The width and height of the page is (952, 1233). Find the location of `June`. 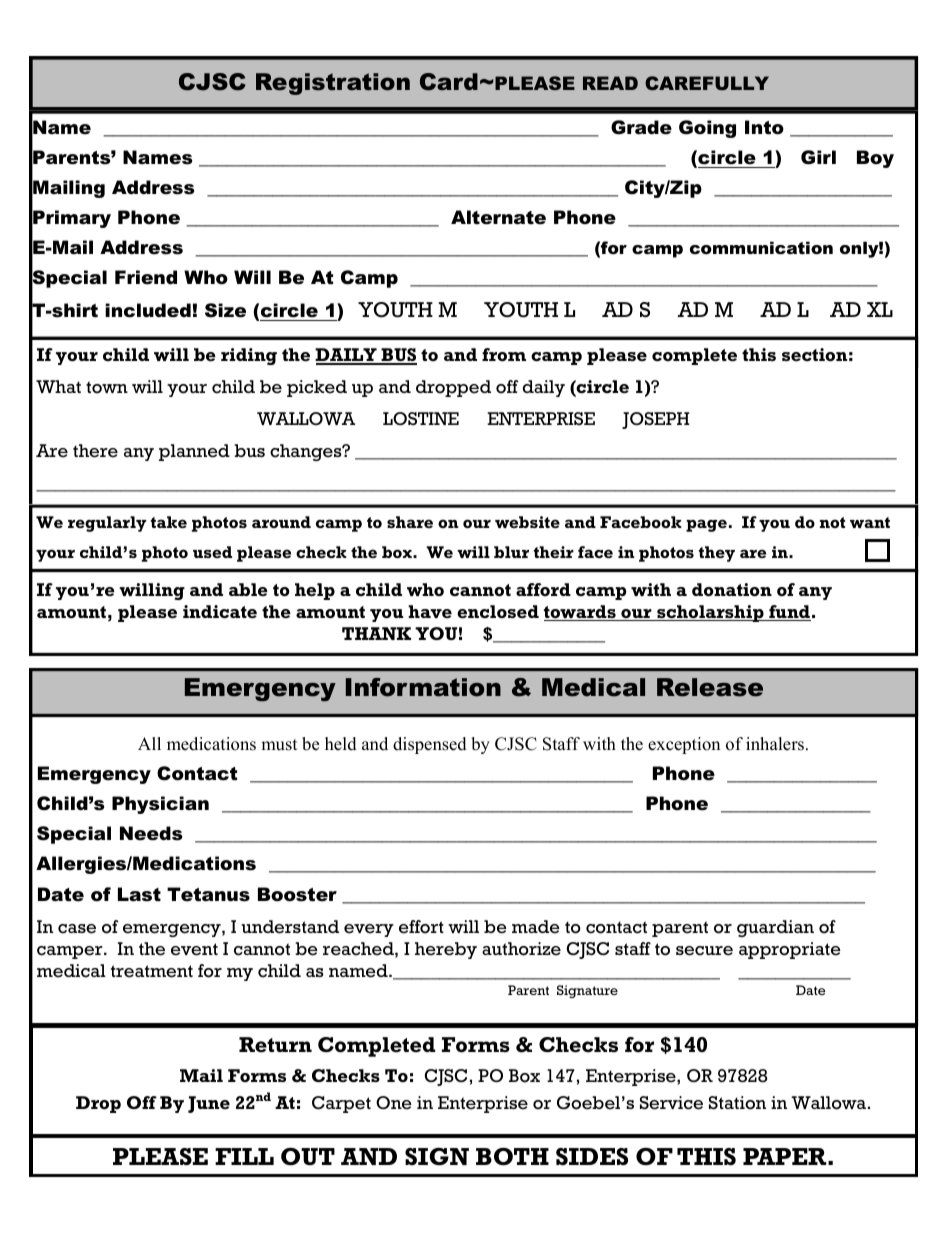

June is located at coordinates (209, 1104).
